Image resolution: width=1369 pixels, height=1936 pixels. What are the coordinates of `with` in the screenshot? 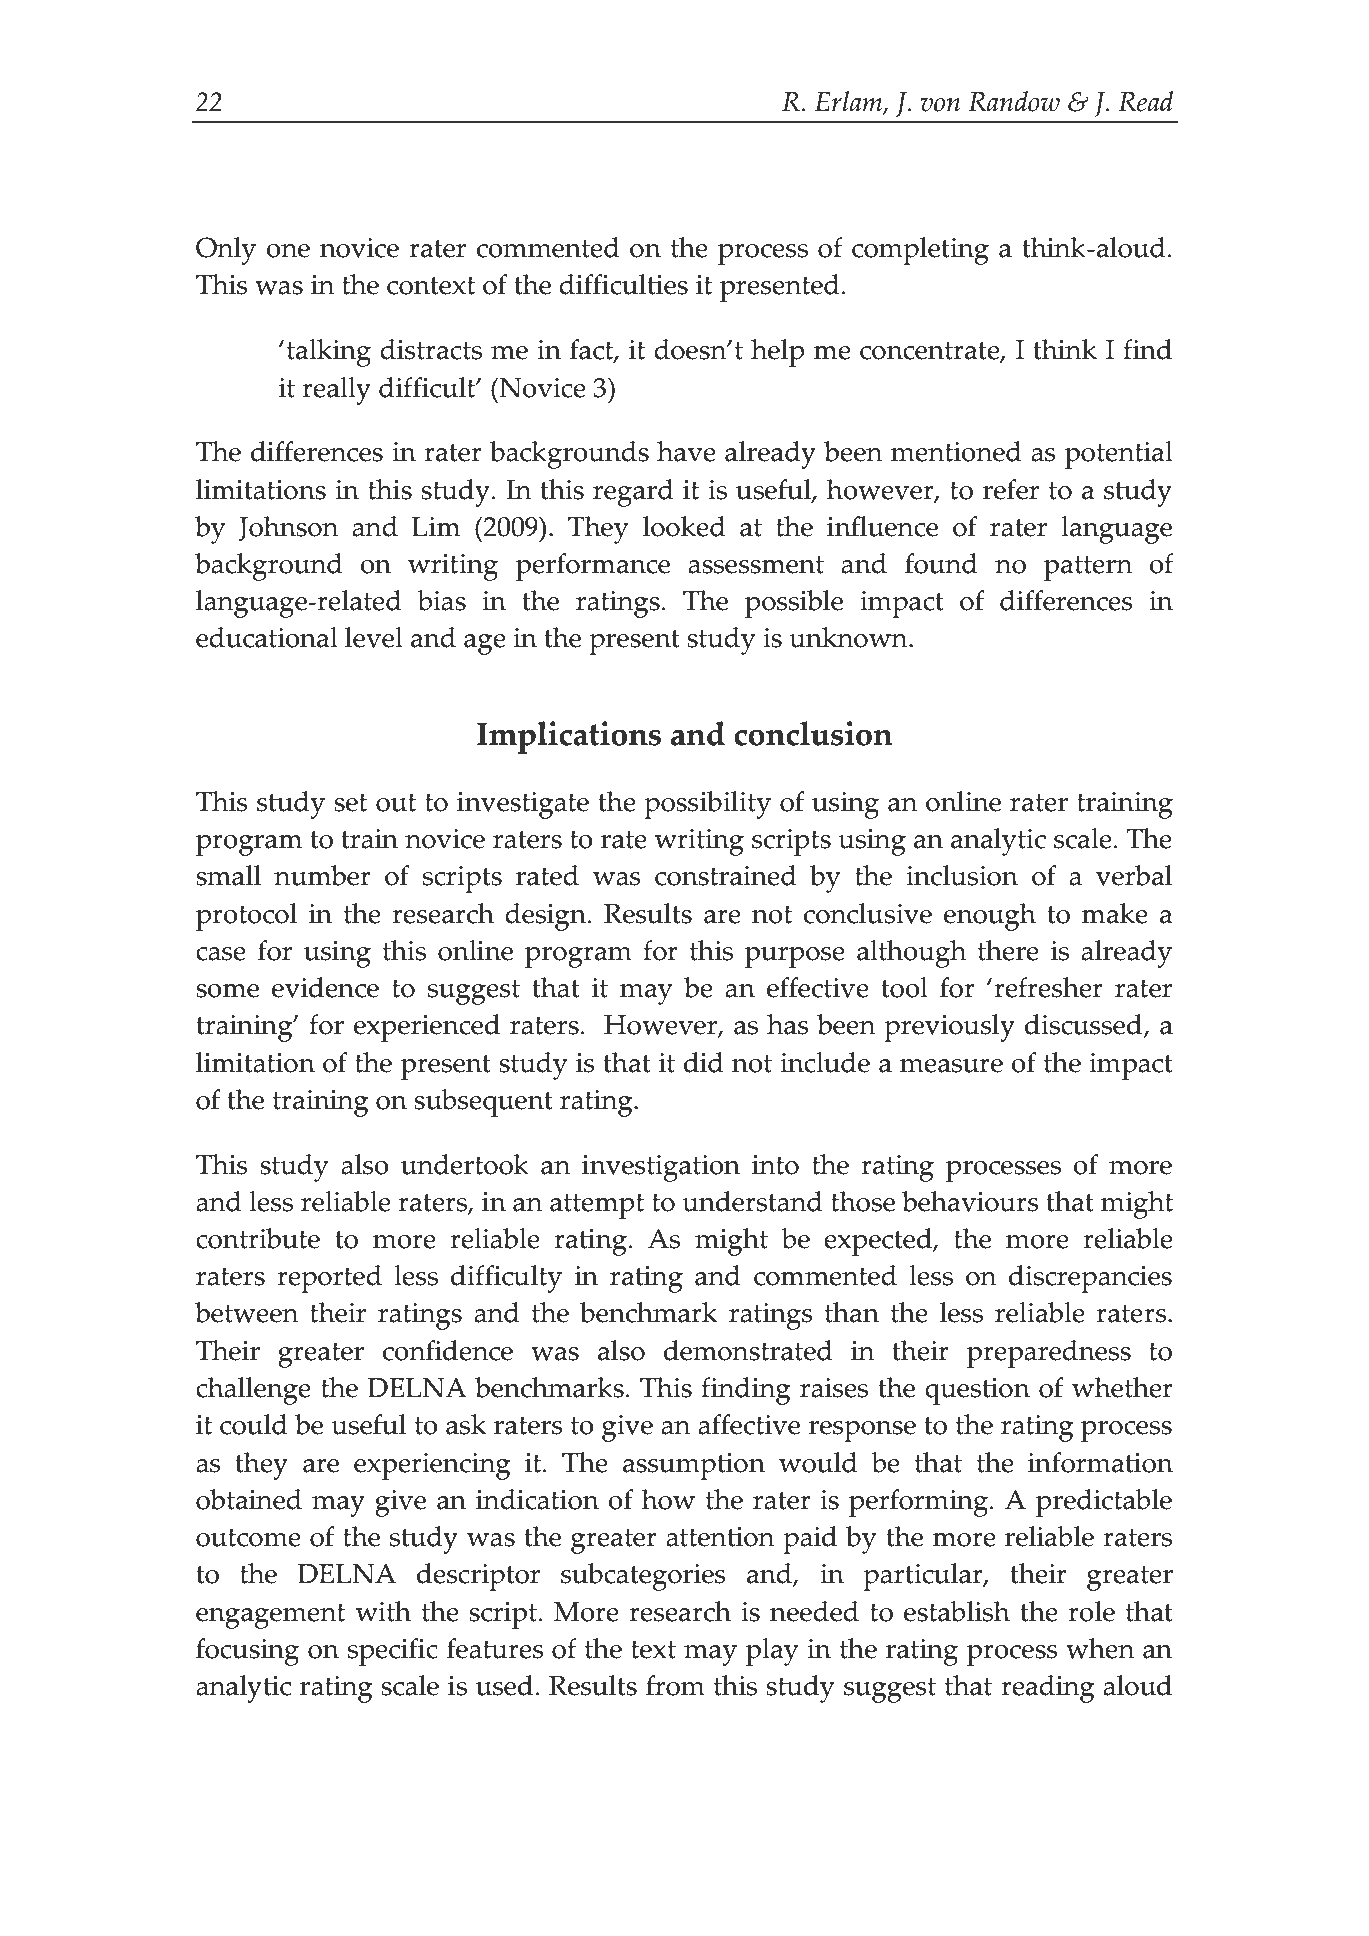 It's located at (383, 1611).
